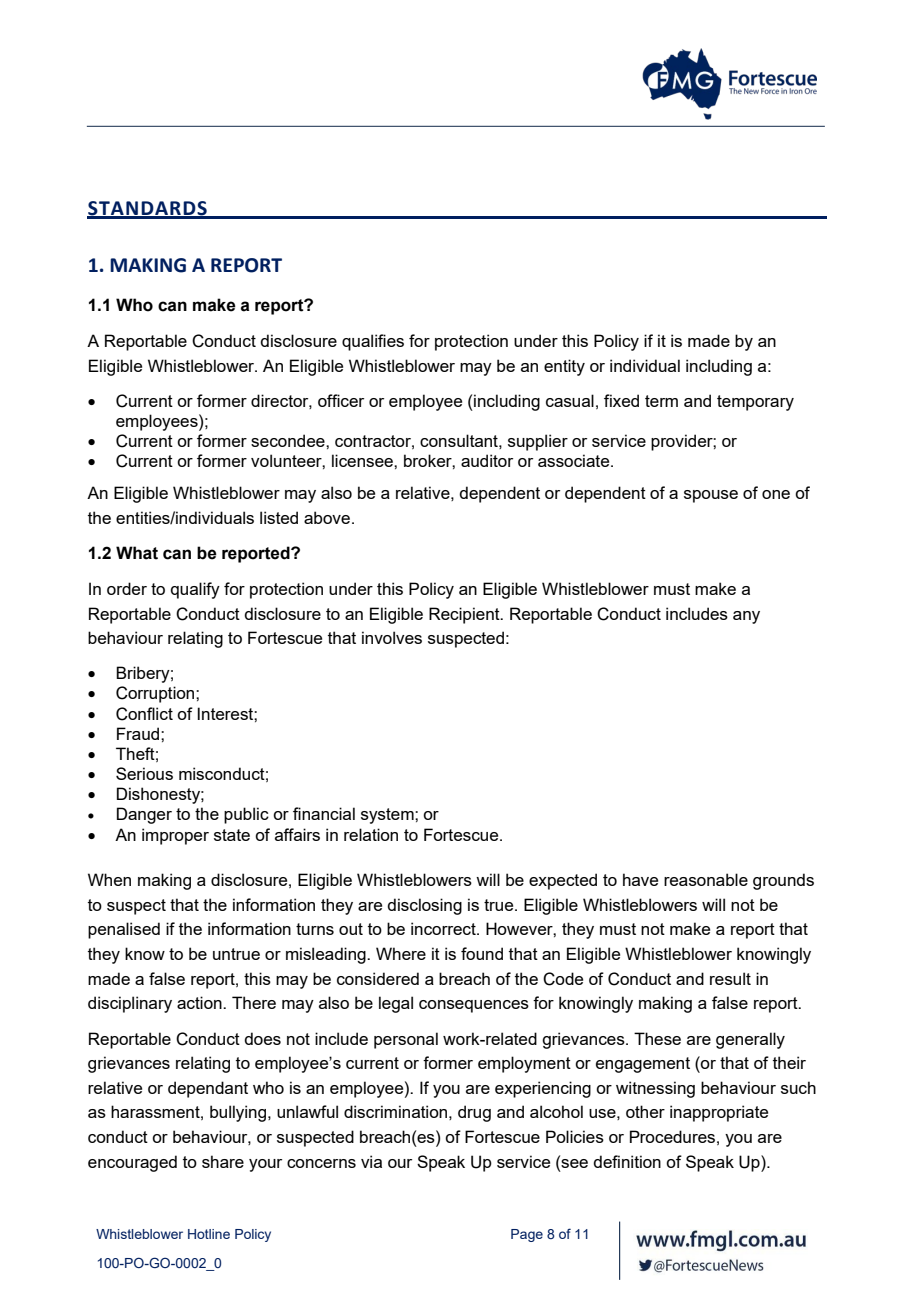 Image resolution: width=924 pixels, height=1308 pixels. Describe the element at coordinates (755, 403) in the document. I see `temporary` at that location.
